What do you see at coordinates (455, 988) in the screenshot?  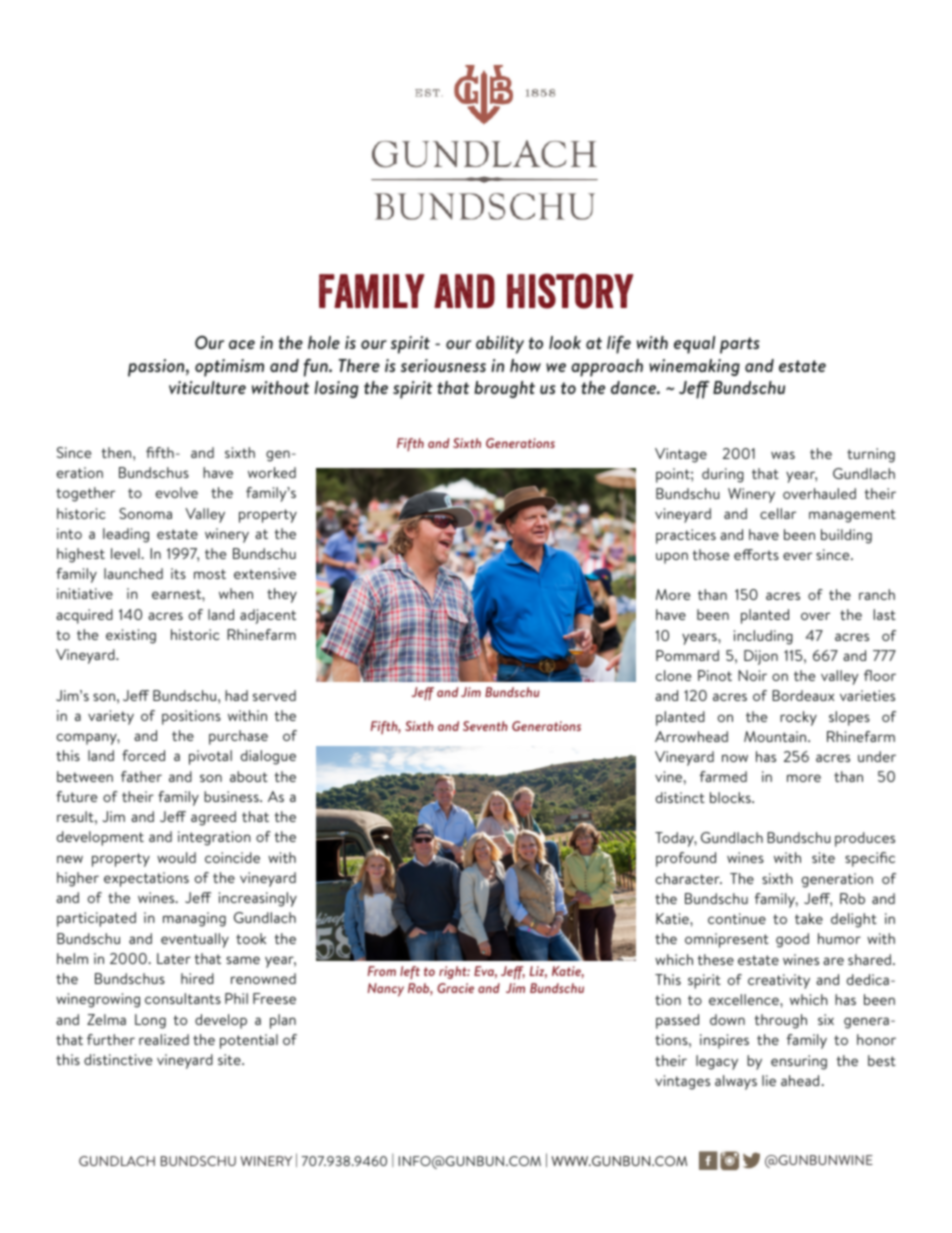 I see `Gracie` at bounding box center [455, 988].
